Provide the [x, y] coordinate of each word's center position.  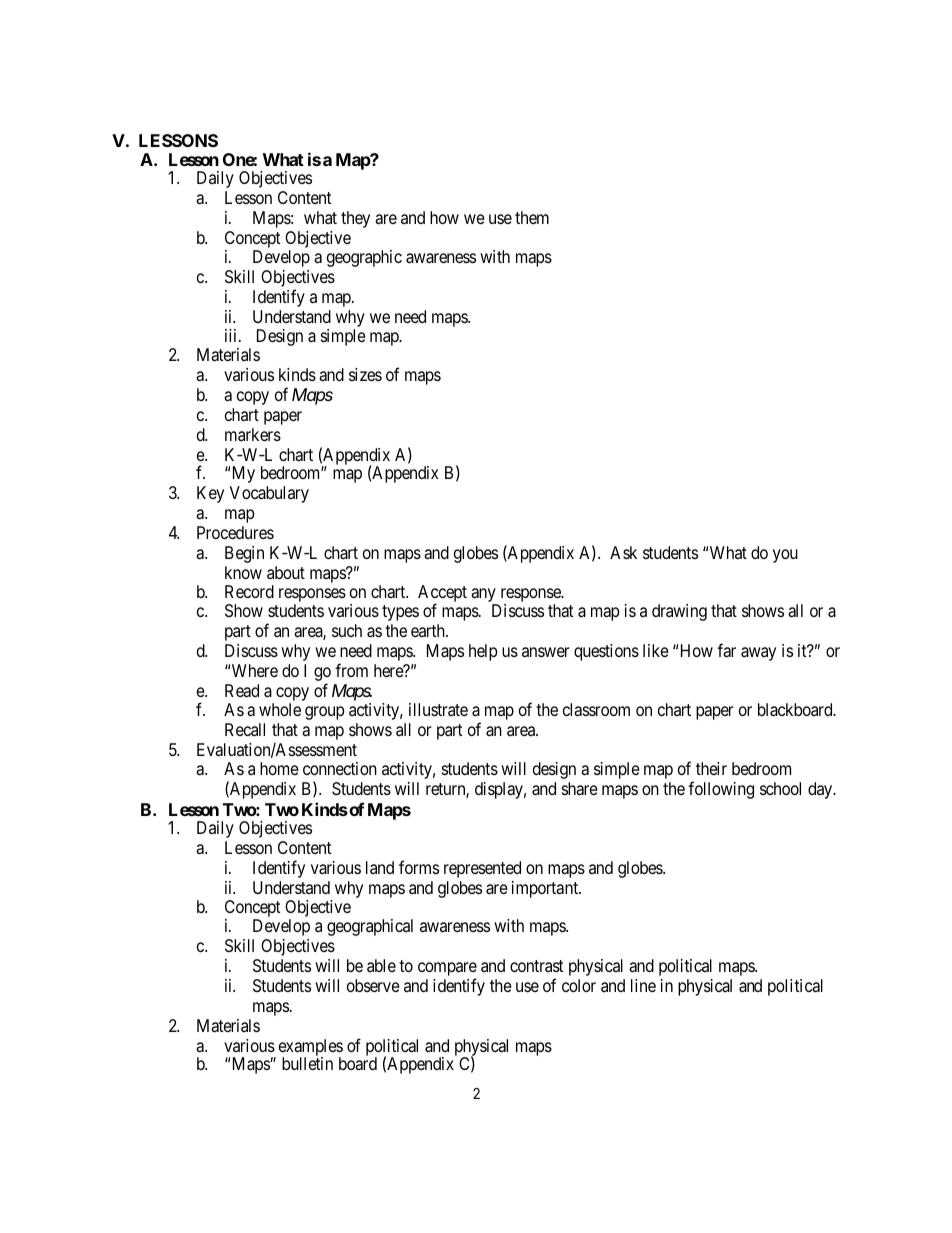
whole [280, 709]
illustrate [438, 709]
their [711, 768]
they [355, 219]
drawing [679, 612]
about [286, 572]
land [380, 867]
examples [311, 1048]
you [785, 556]
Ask [623, 552]
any [484, 596]
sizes [365, 374]
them [532, 217]
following [721, 790]
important [546, 889]
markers [253, 434]
